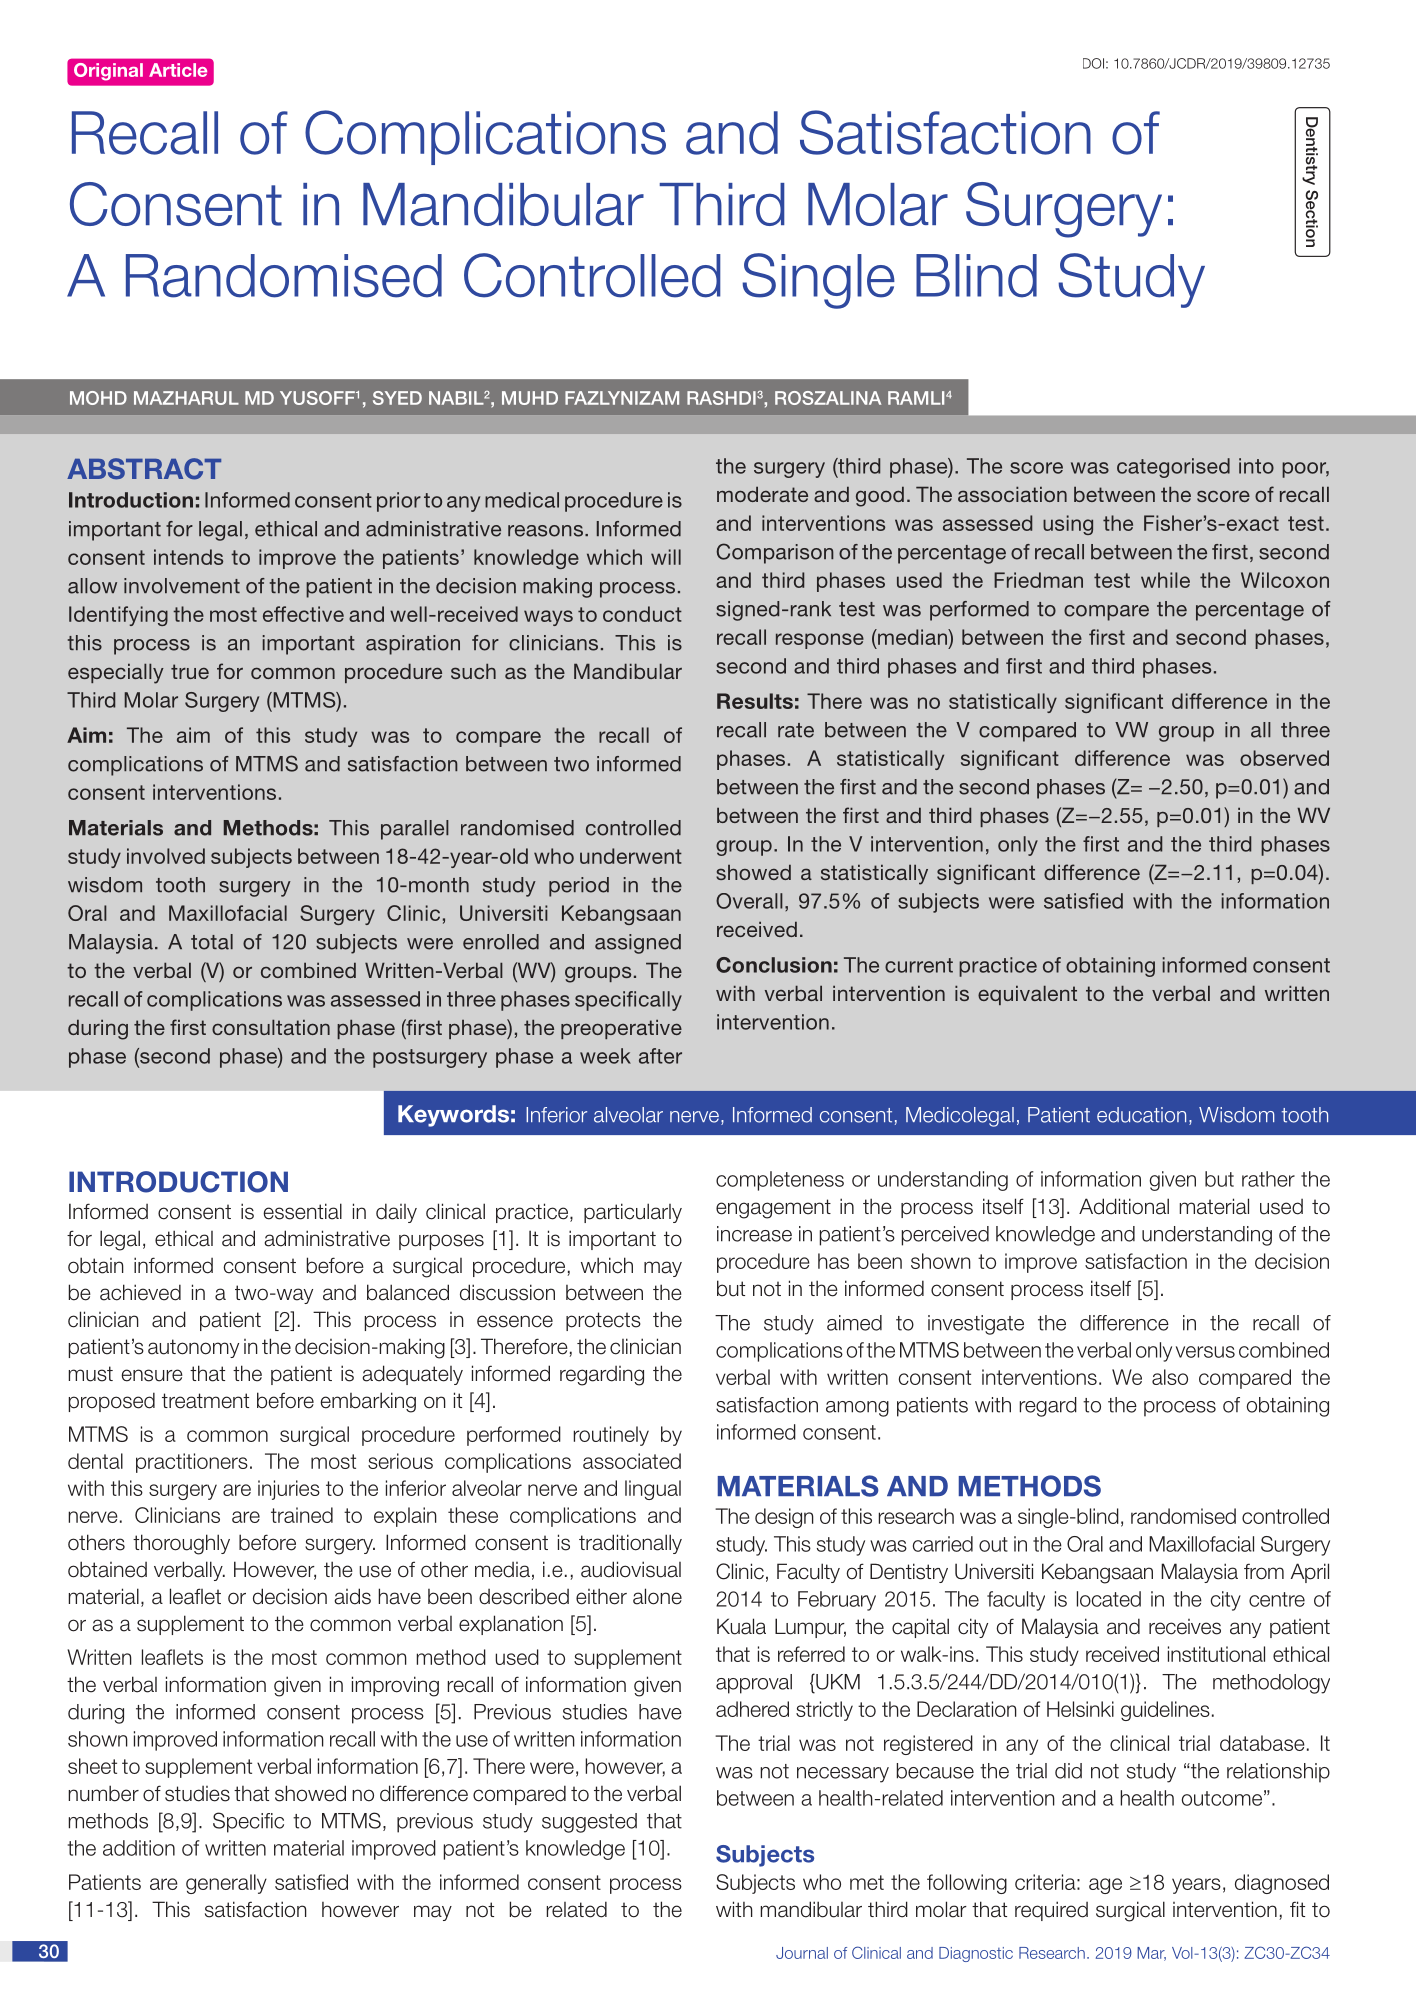 This page has height=2003, width=1416. Describe the element at coordinates (1165, 580) in the page. I see `while` at that location.
